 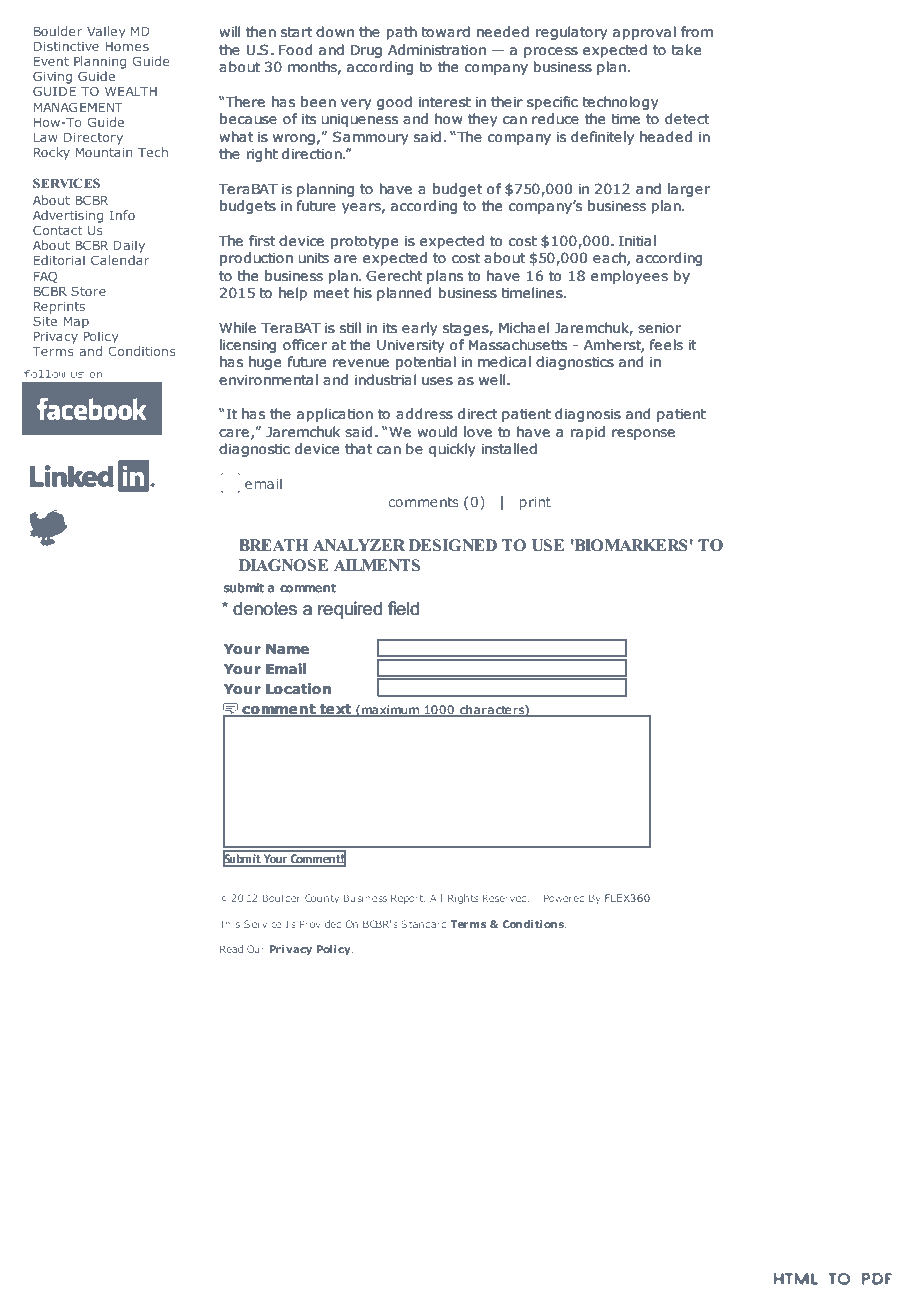 I want to click on text, so click(x=336, y=710).
